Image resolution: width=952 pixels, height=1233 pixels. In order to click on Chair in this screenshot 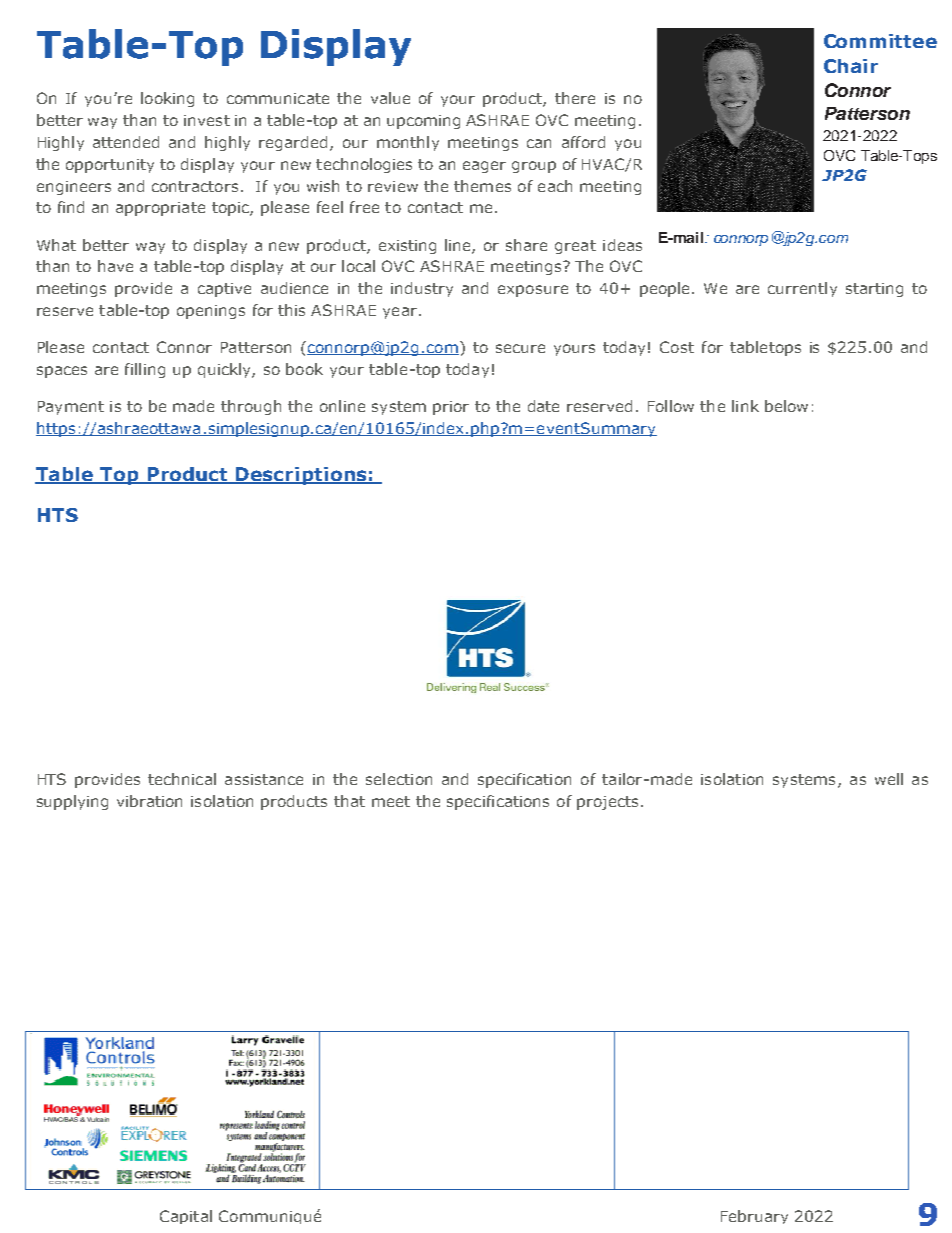, I will do `click(851, 66)`.
